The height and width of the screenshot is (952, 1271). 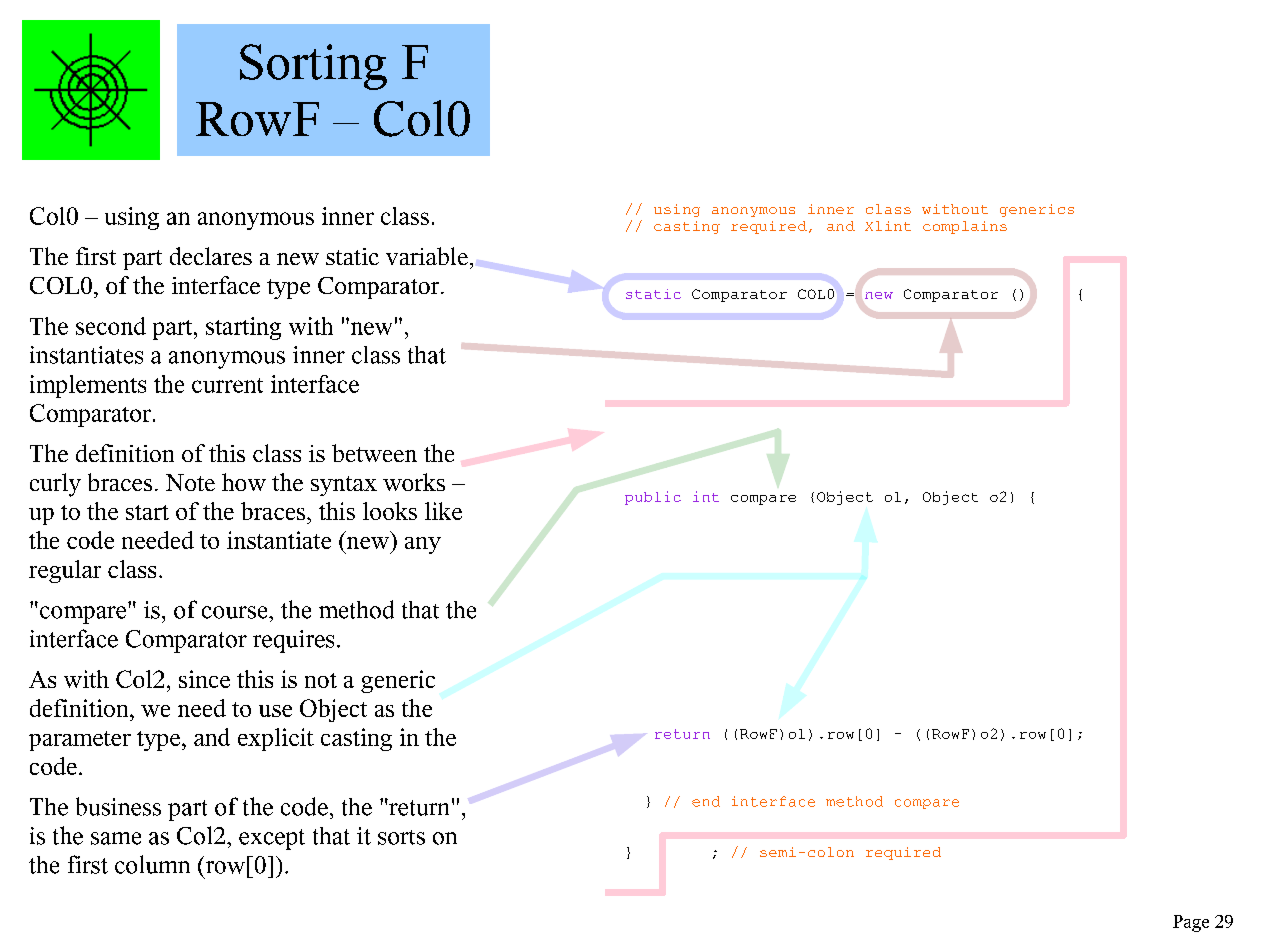 I want to click on like, so click(x=443, y=511).
